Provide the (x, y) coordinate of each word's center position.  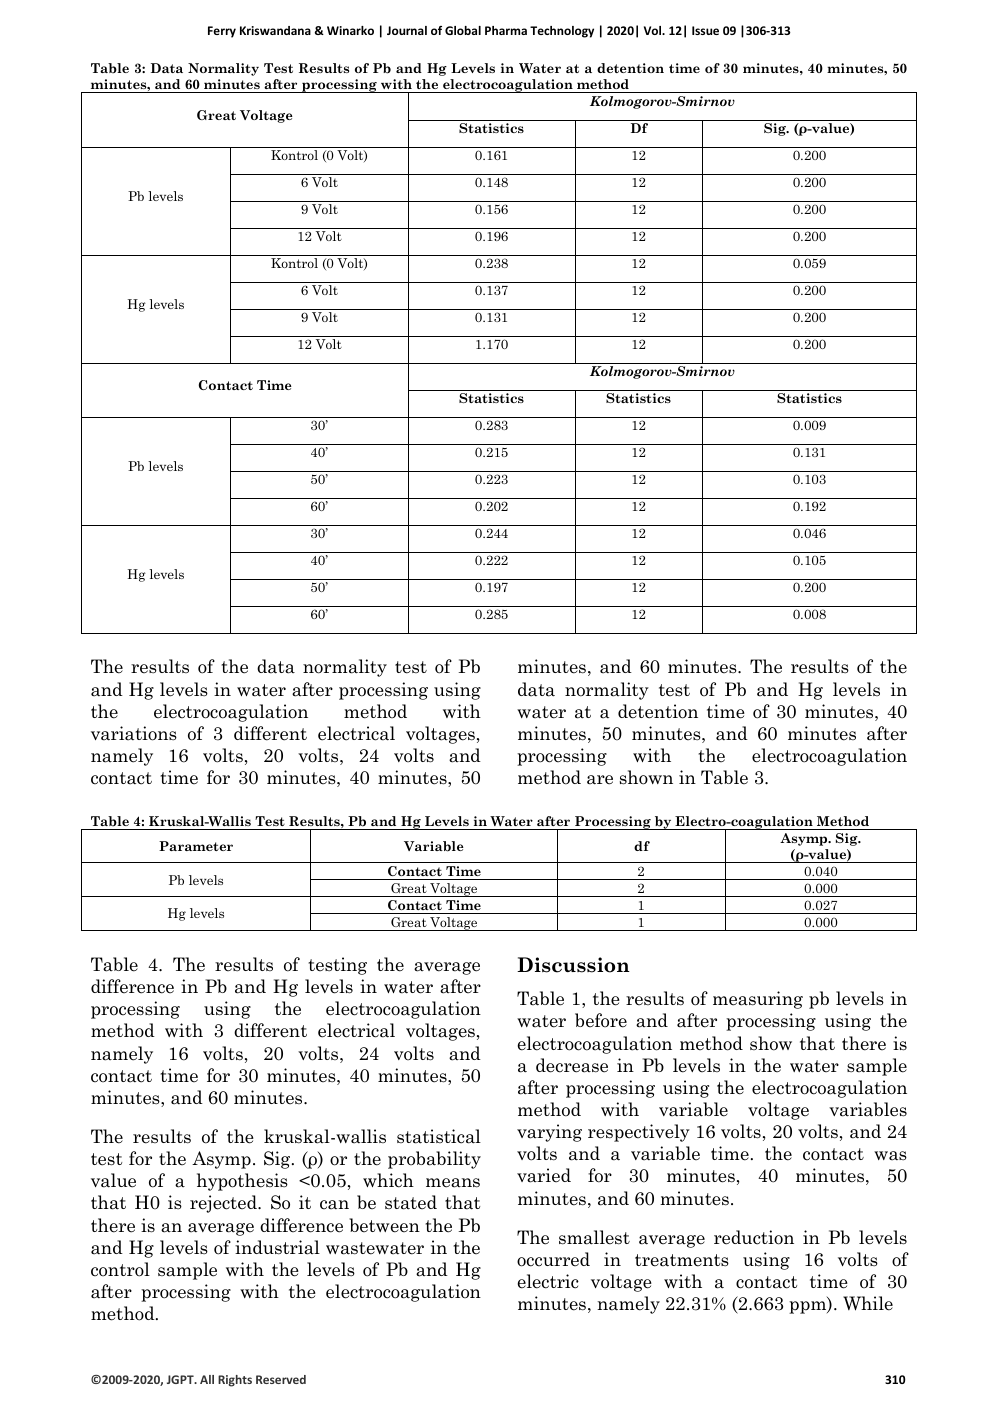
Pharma (506, 30)
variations (134, 733)
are (600, 780)
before (601, 1020)
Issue (705, 30)
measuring (758, 1000)
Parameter (196, 846)
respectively (639, 1133)
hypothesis (242, 1182)
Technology (562, 32)
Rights (235, 1381)
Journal (407, 30)
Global (463, 30)
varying (549, 1133)
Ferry (222, 32)
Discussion (573, 965)
